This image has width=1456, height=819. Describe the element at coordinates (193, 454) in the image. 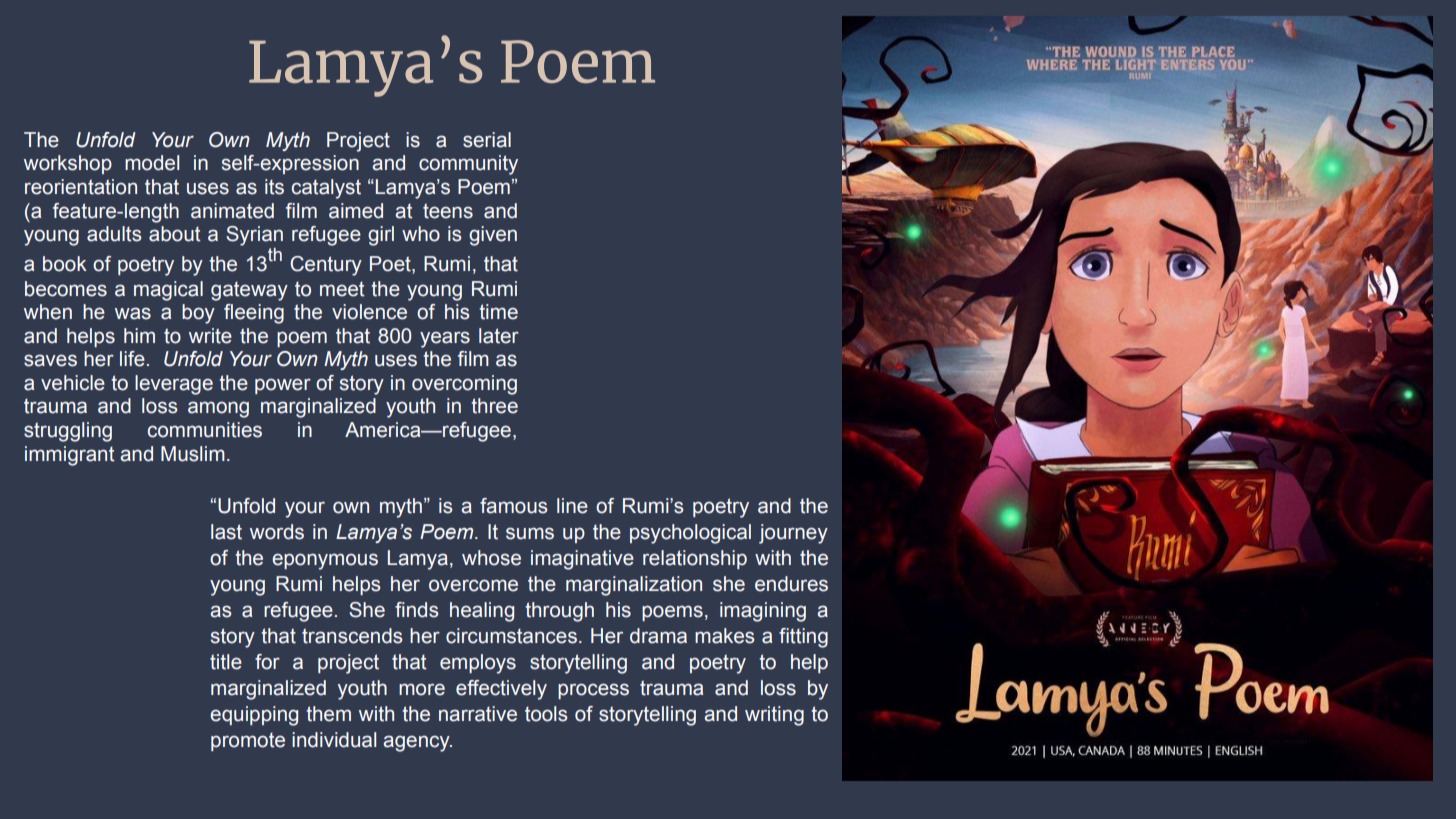

I see `Muslim` at that location.
